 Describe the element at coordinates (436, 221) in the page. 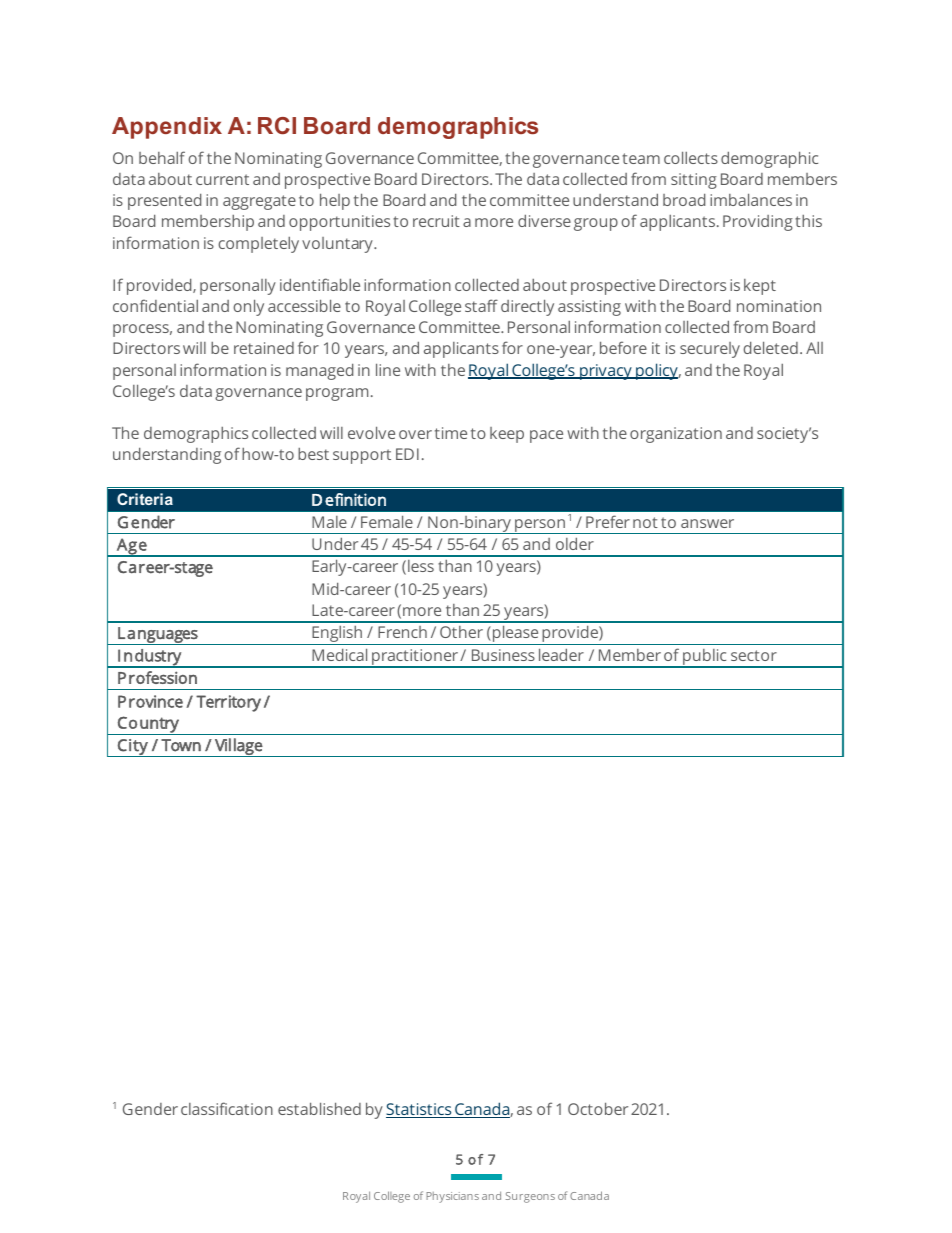

I see `recruit` at that location.
